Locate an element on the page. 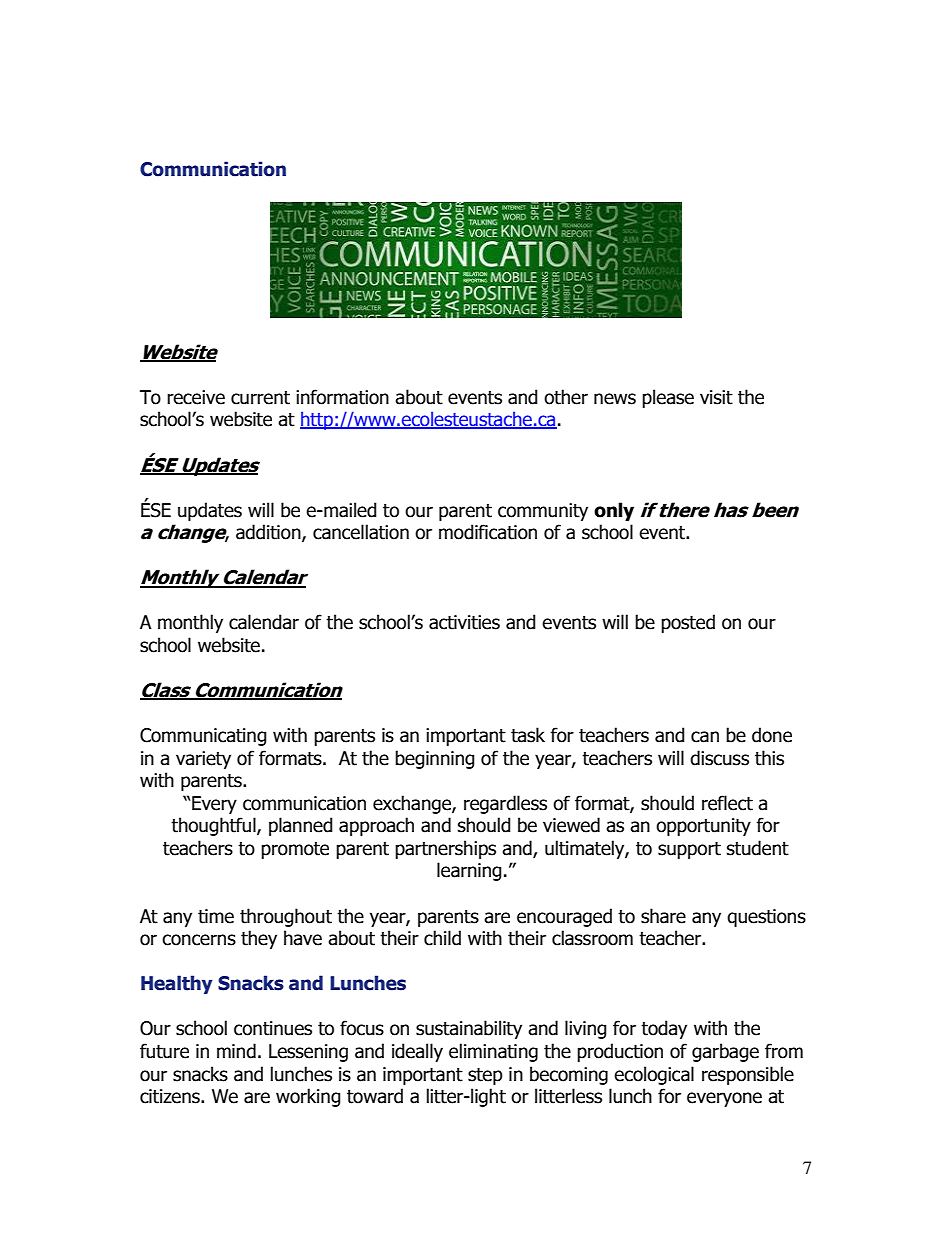  mind is located at coordinates (236, 1051).
